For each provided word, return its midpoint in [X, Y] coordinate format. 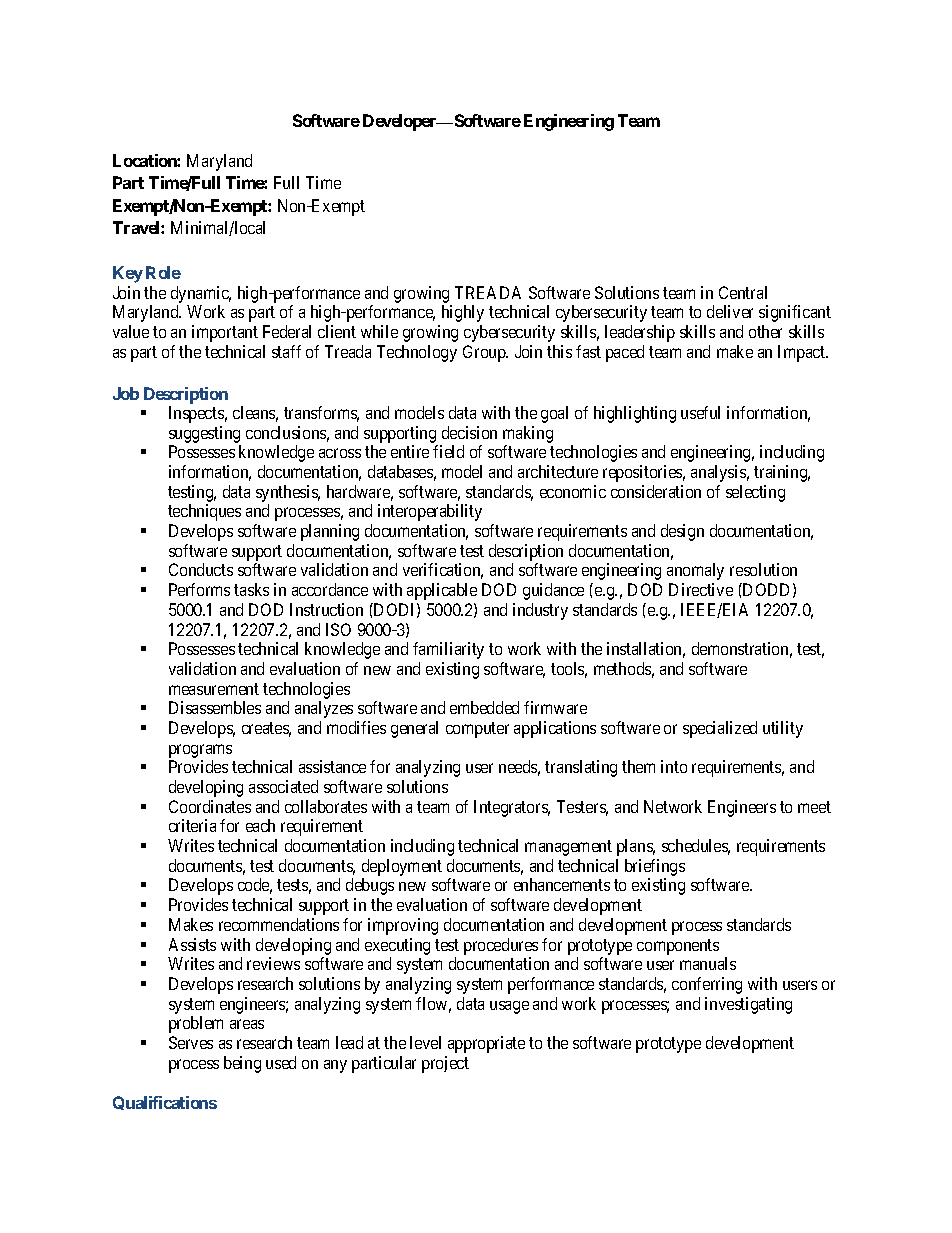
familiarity [448, 650]
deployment [402, 869]
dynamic [201, 294]
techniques [204, 512]
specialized [720, 729]
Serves [191, 1042]
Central [743, 292]
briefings [655, 869]
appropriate [486, 1044]
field [448, 451]
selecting [755, 493]
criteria [192, 825]
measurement [214, 689]
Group [485, 353]
